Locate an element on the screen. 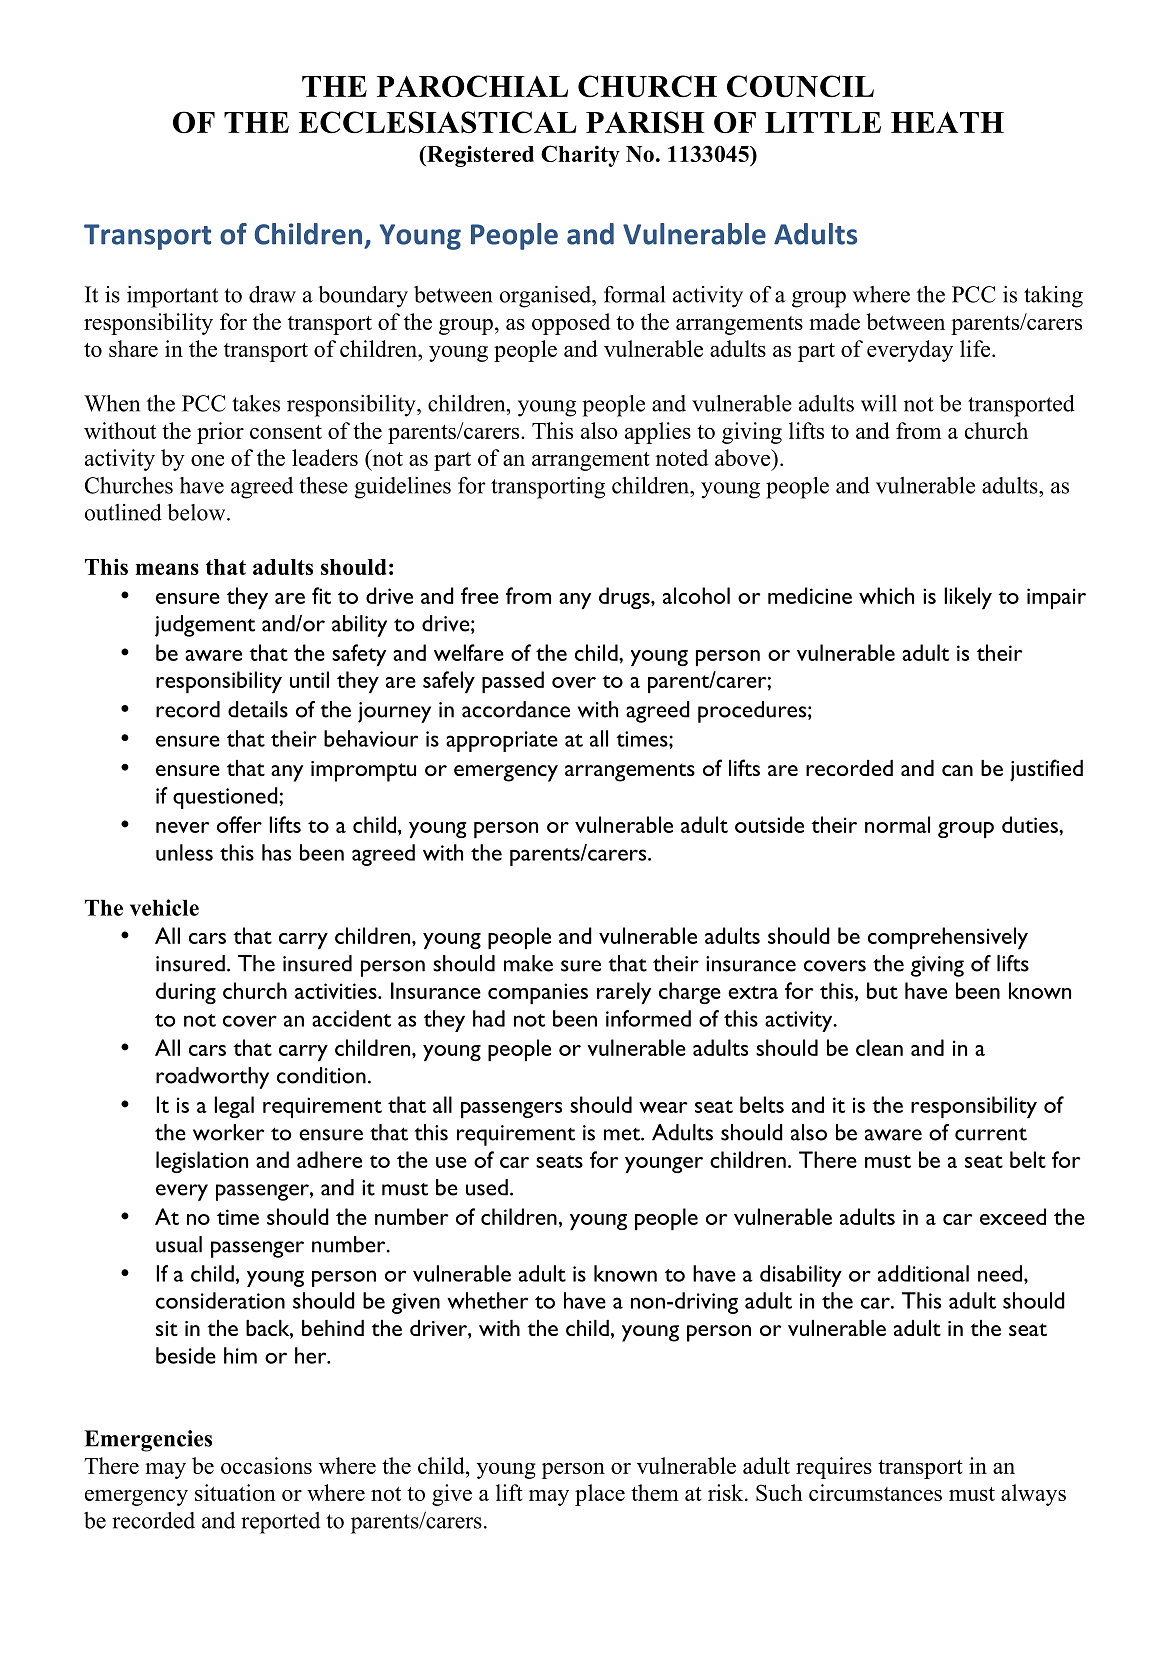  HEATH is located at coordinates (947, 122).
